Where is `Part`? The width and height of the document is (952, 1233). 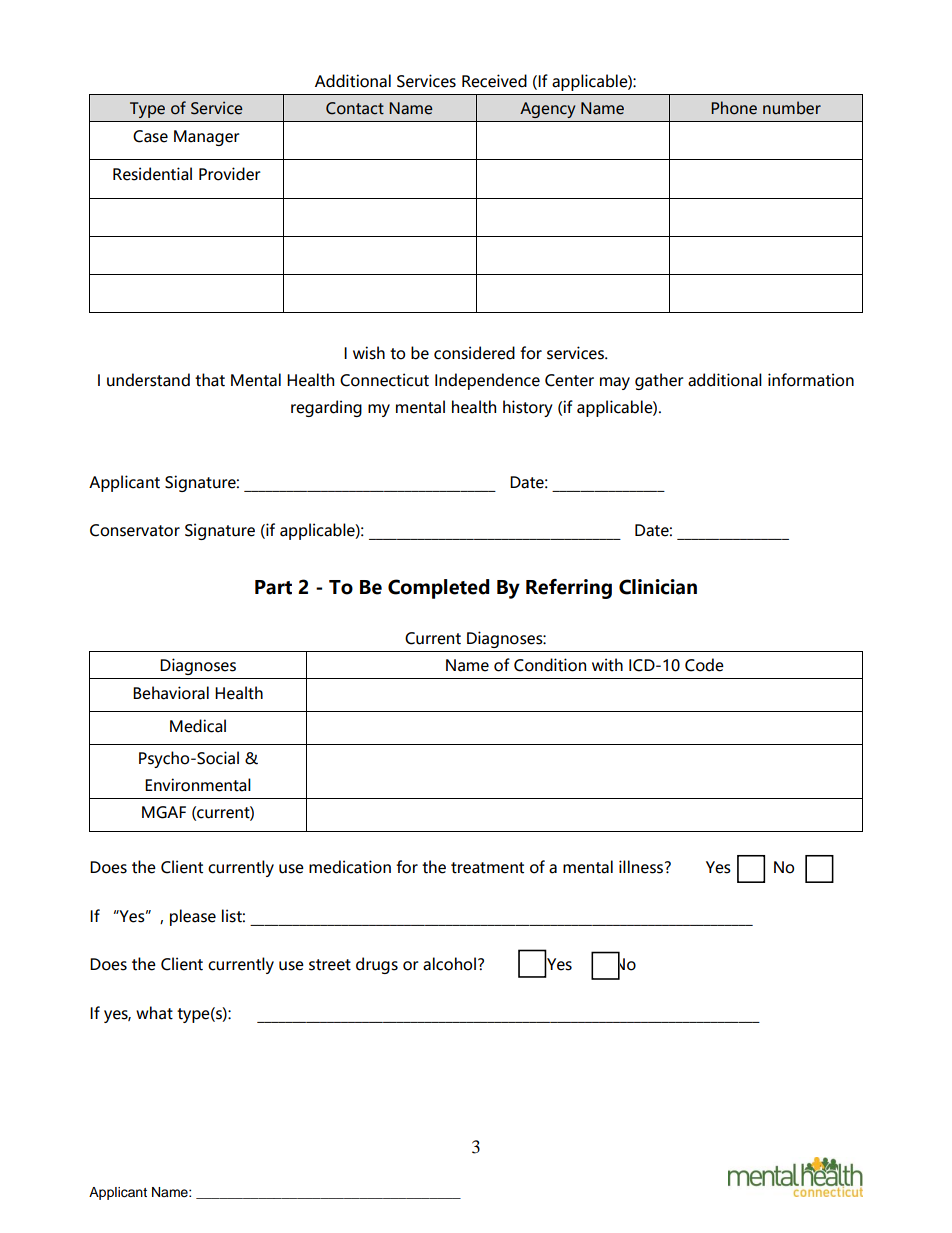 Part is located at coordinates (273, 587).
